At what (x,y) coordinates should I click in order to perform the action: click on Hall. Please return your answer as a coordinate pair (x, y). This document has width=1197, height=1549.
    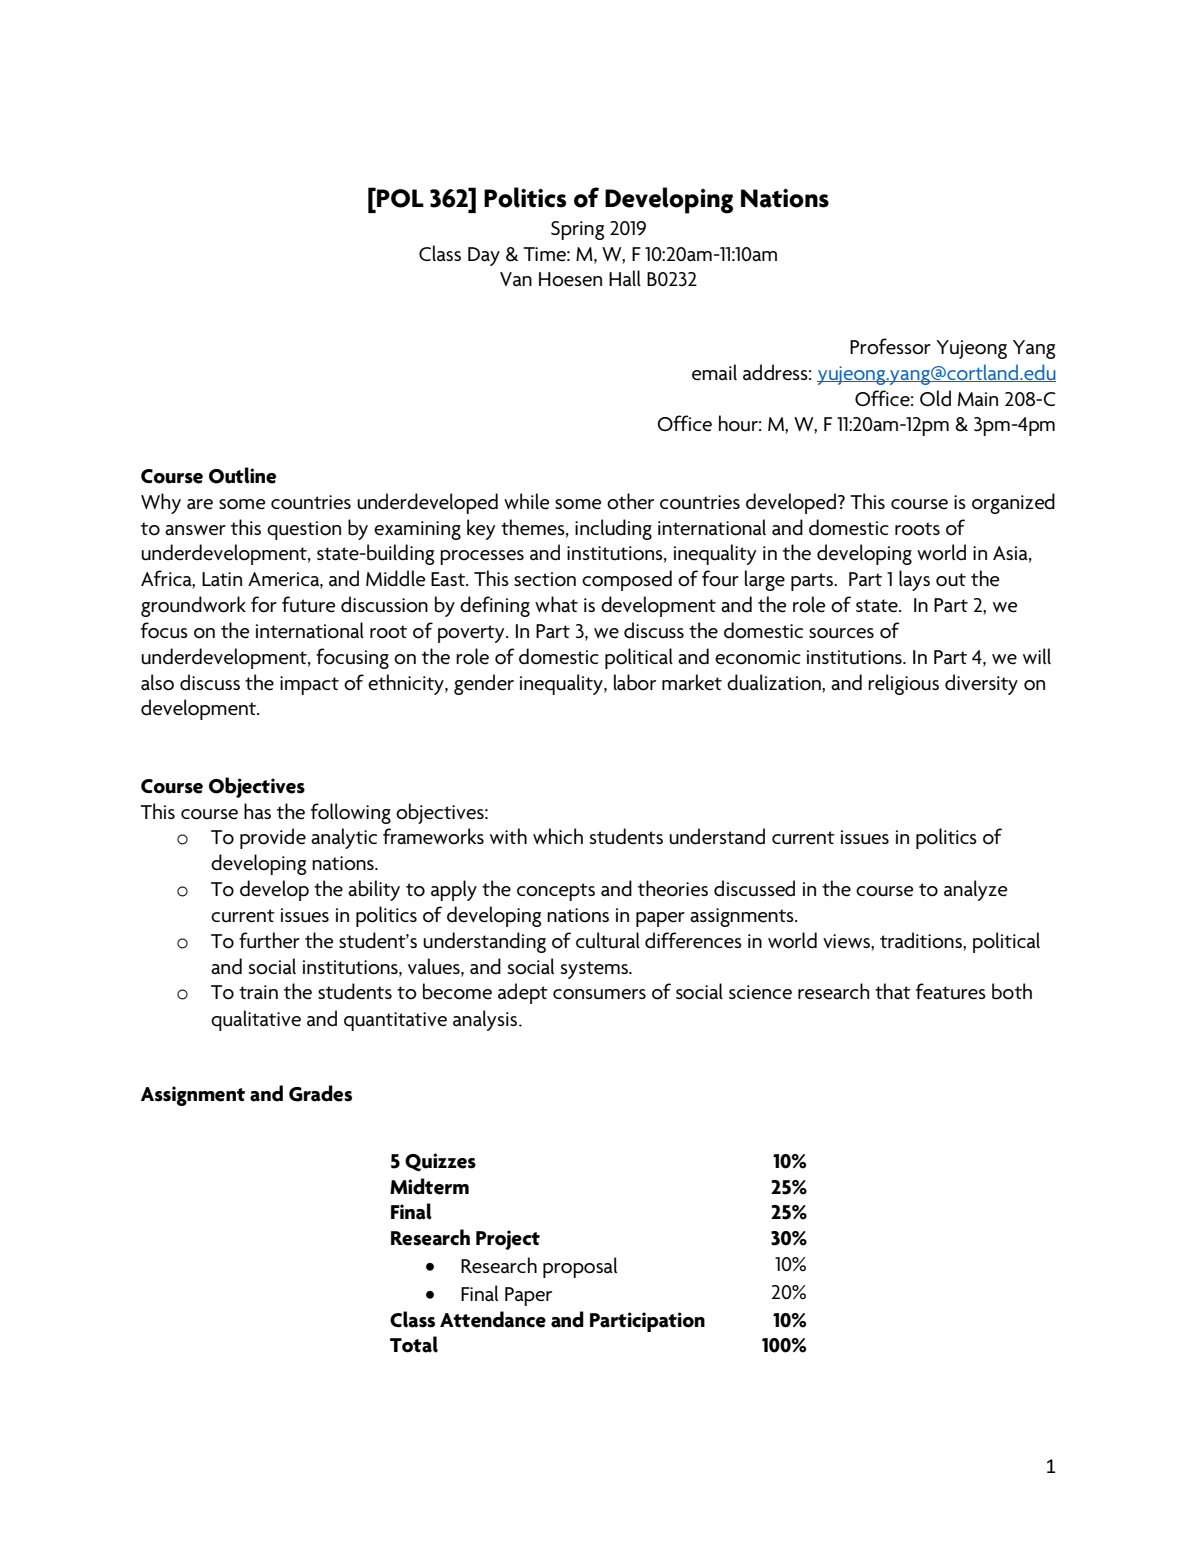
    Looking at the image, I should click on (625, 278).
